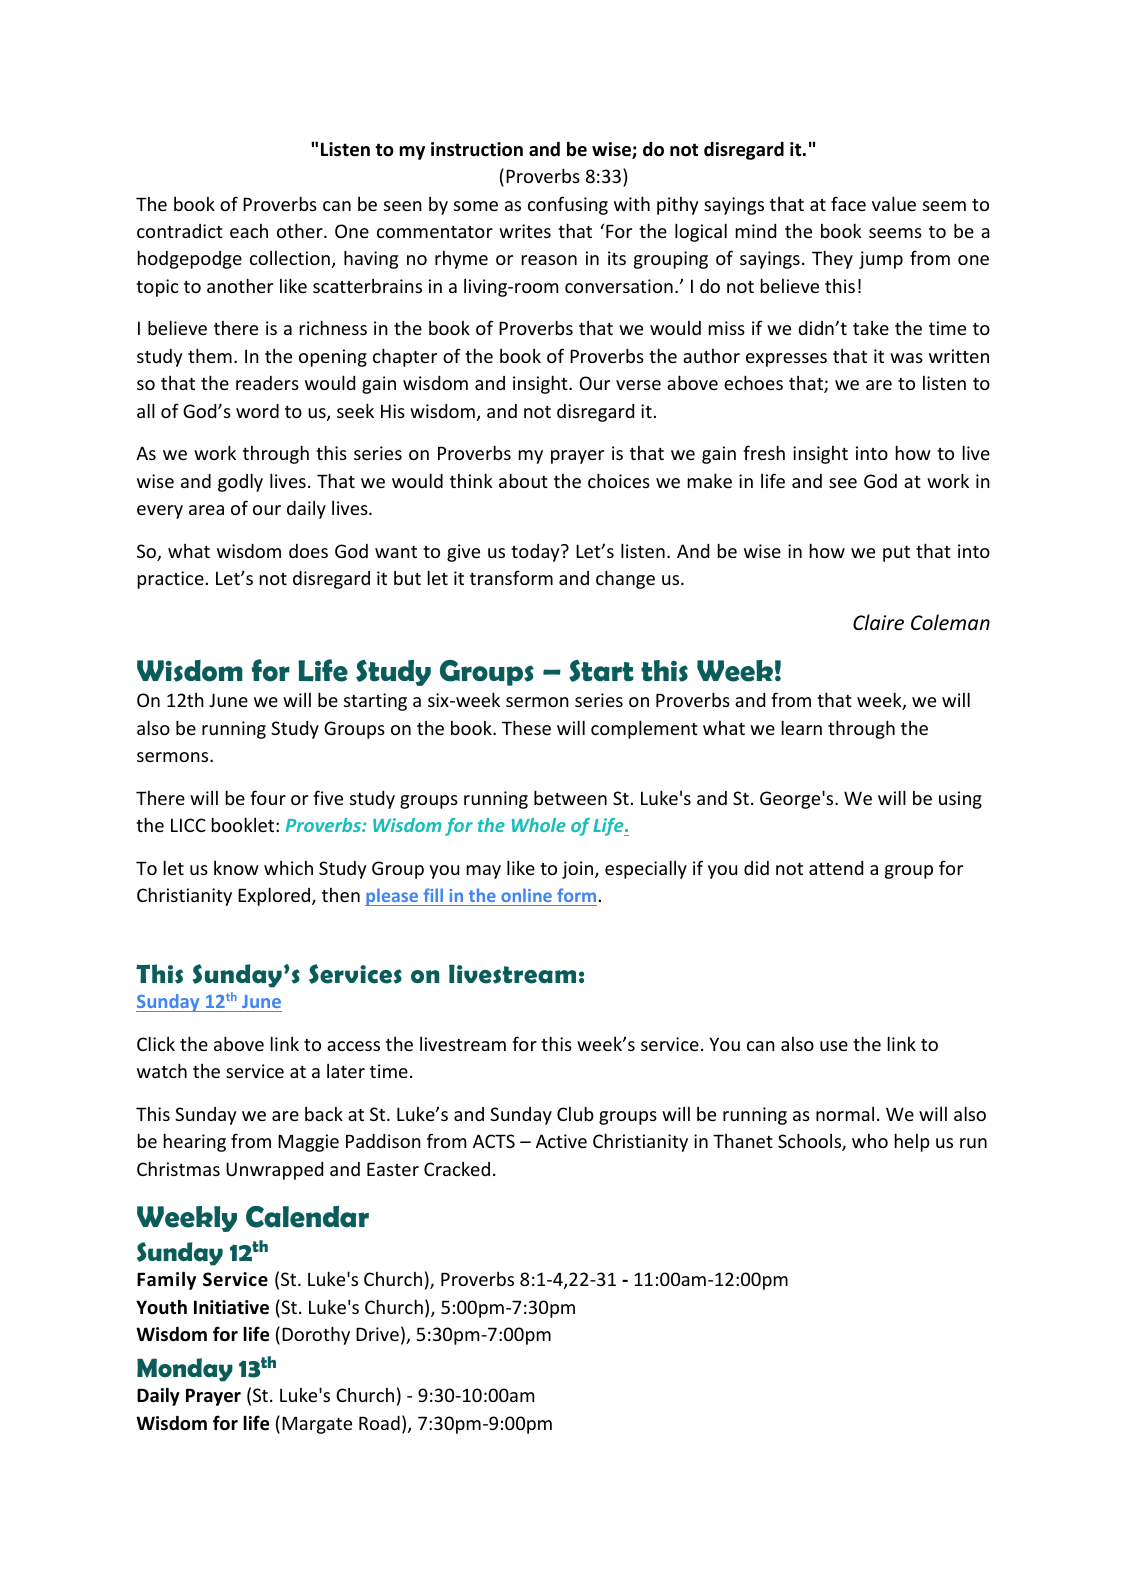 The image size is (1127, 1594). What do you see at coordinates (249, 231) in the image?
I see `each` at bounding box center [249, 231].
